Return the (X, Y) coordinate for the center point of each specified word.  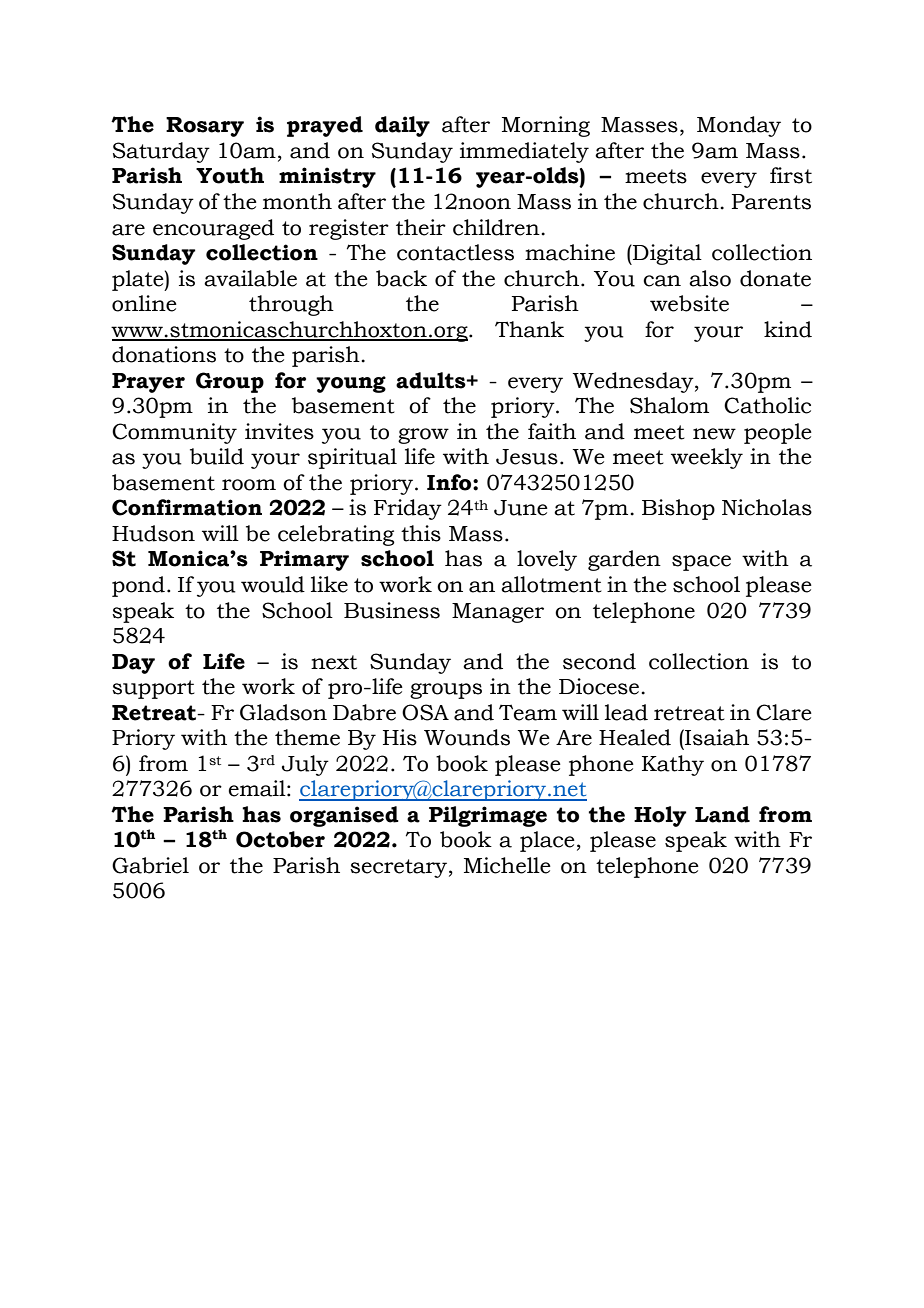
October (280, 839)
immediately (524, 152)
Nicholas (767, 507)
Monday (739, 126)
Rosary (205, 127)
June (521, 508)
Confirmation (187, 507)
